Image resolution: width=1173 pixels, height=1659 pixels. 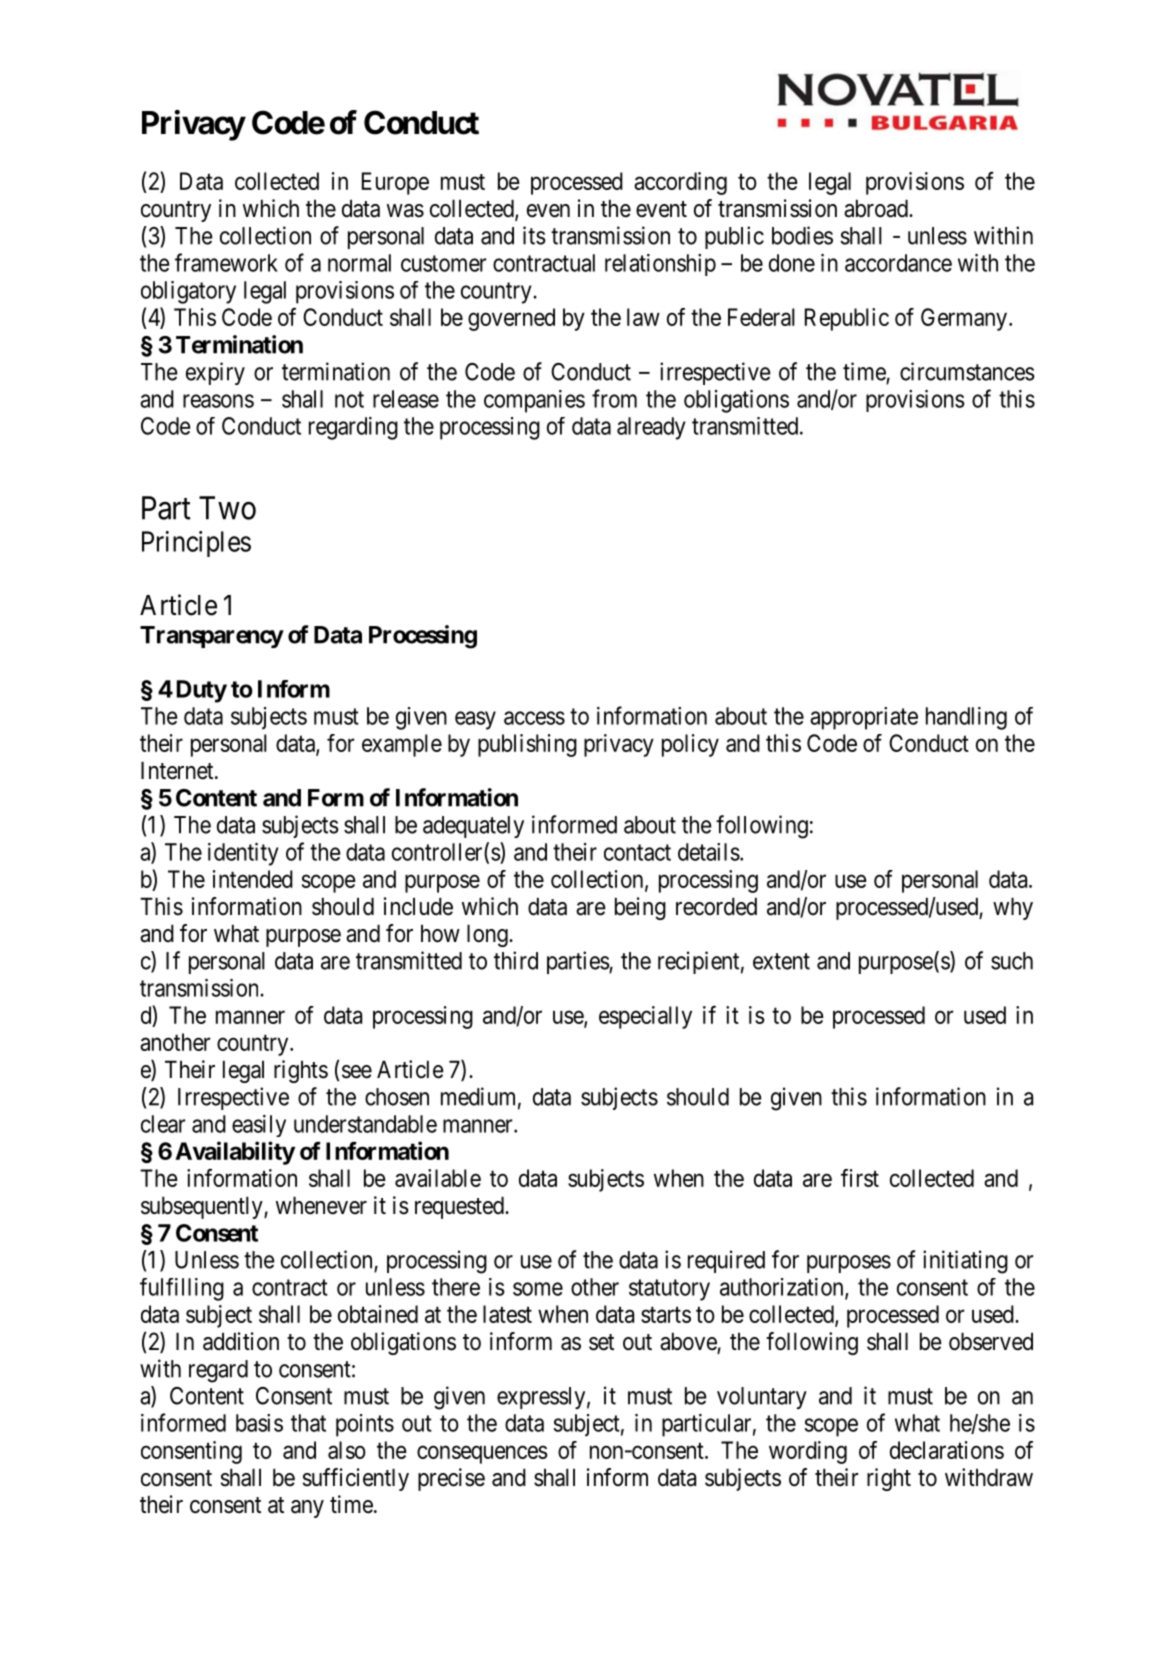 I want to click on framework, so click(x=226, y=262).
